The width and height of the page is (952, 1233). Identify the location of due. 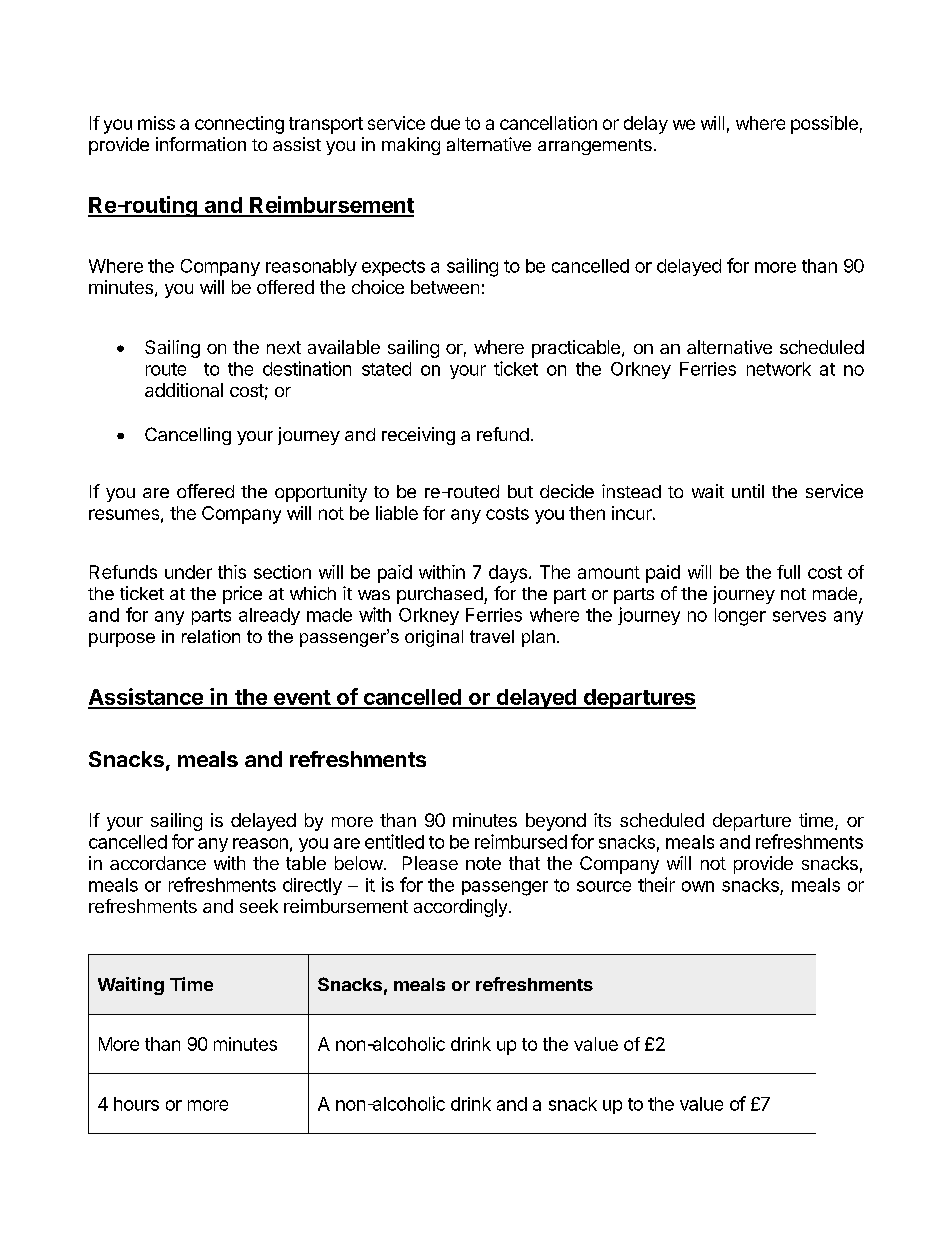
(445, 123).
